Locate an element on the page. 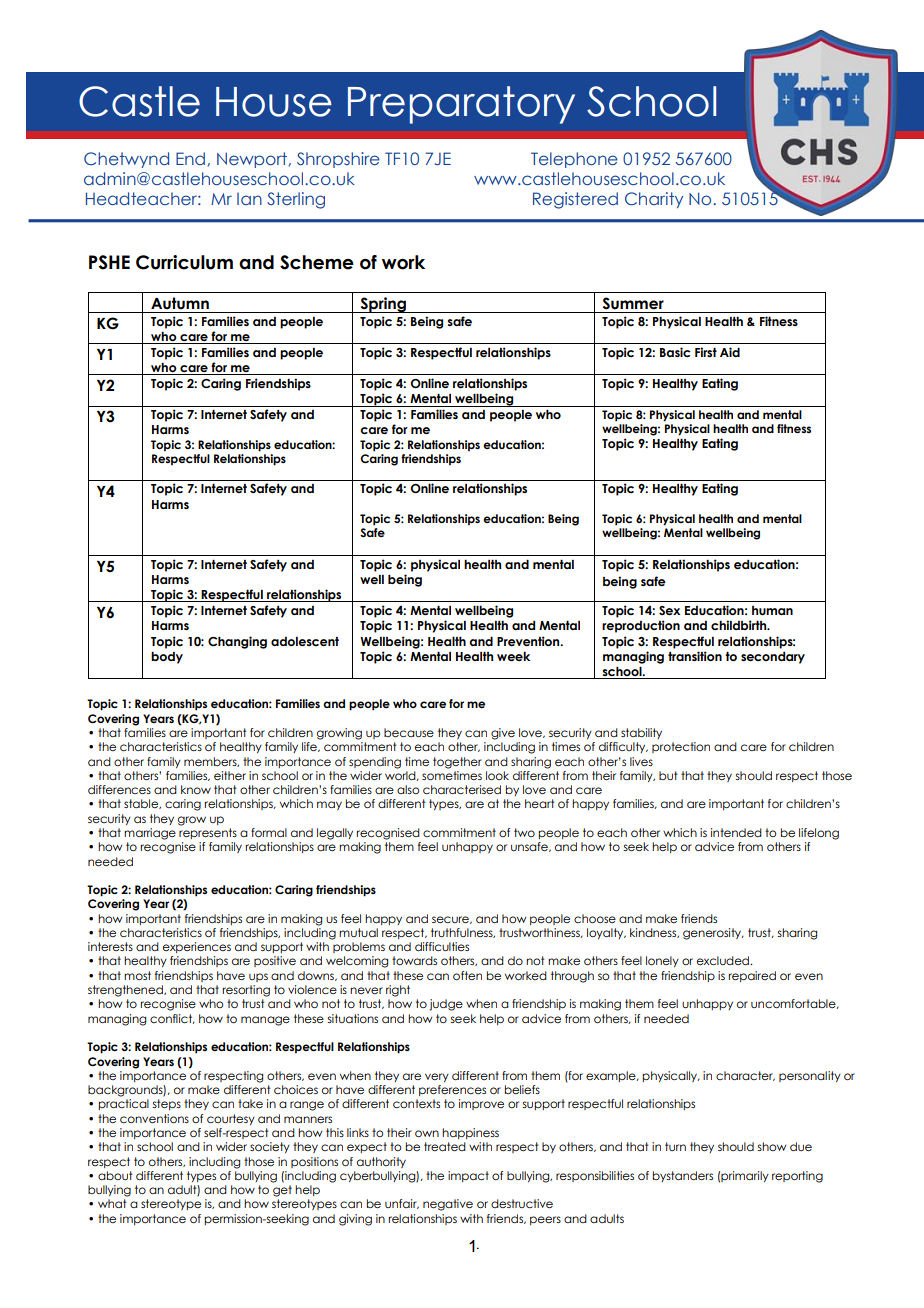 The height and width of the document is (1308, 924). body is located at coordinates (167, 658).
